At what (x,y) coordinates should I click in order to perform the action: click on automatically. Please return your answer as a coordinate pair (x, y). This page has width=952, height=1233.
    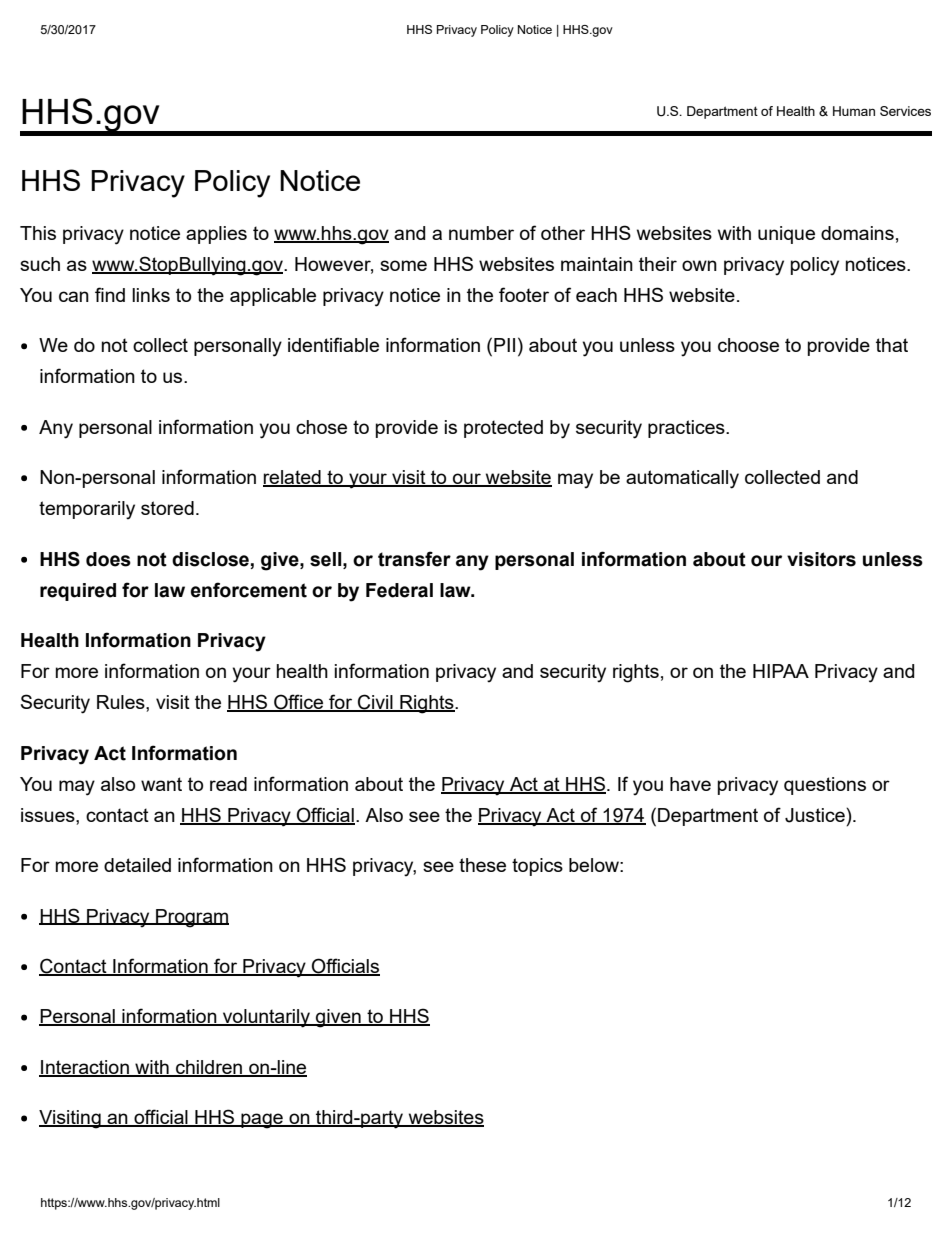
    Looking at the image, I should click on (682, 479).
